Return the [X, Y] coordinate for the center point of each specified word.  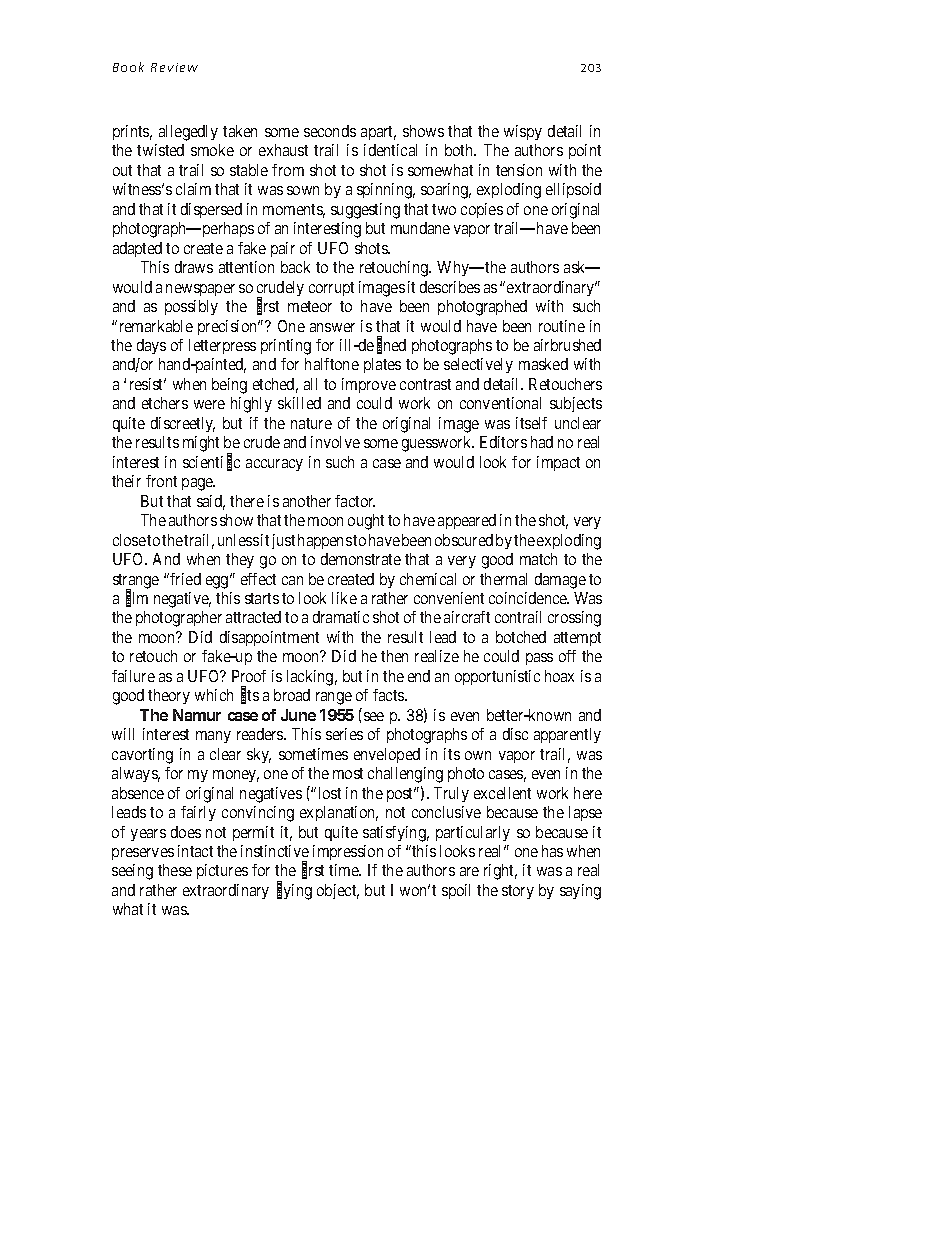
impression [348, 852]
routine [562, 326]
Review [174, 67]
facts [389, 695]
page [198, 484]
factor [355, 501]
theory [169, 696]
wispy [523, 132]
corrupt [331, 289]
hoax [559, 676]
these [175, 870]
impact [558, 463]
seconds [330, 131]
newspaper [200, 290]
